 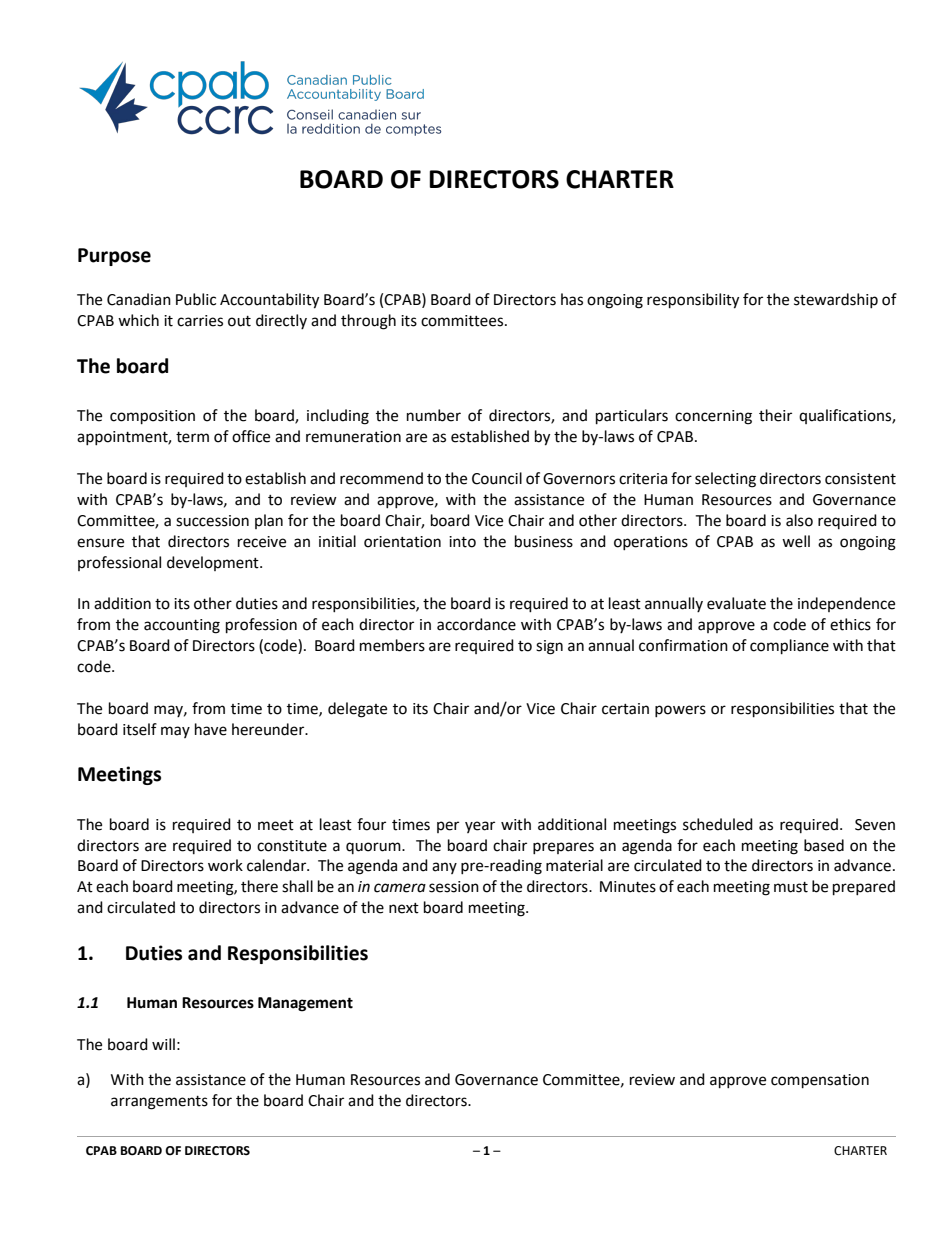 What do you see at coordinates (159, 1103) in the screenshot?
I see `arrangements` at bounding box center [159, 1103].
